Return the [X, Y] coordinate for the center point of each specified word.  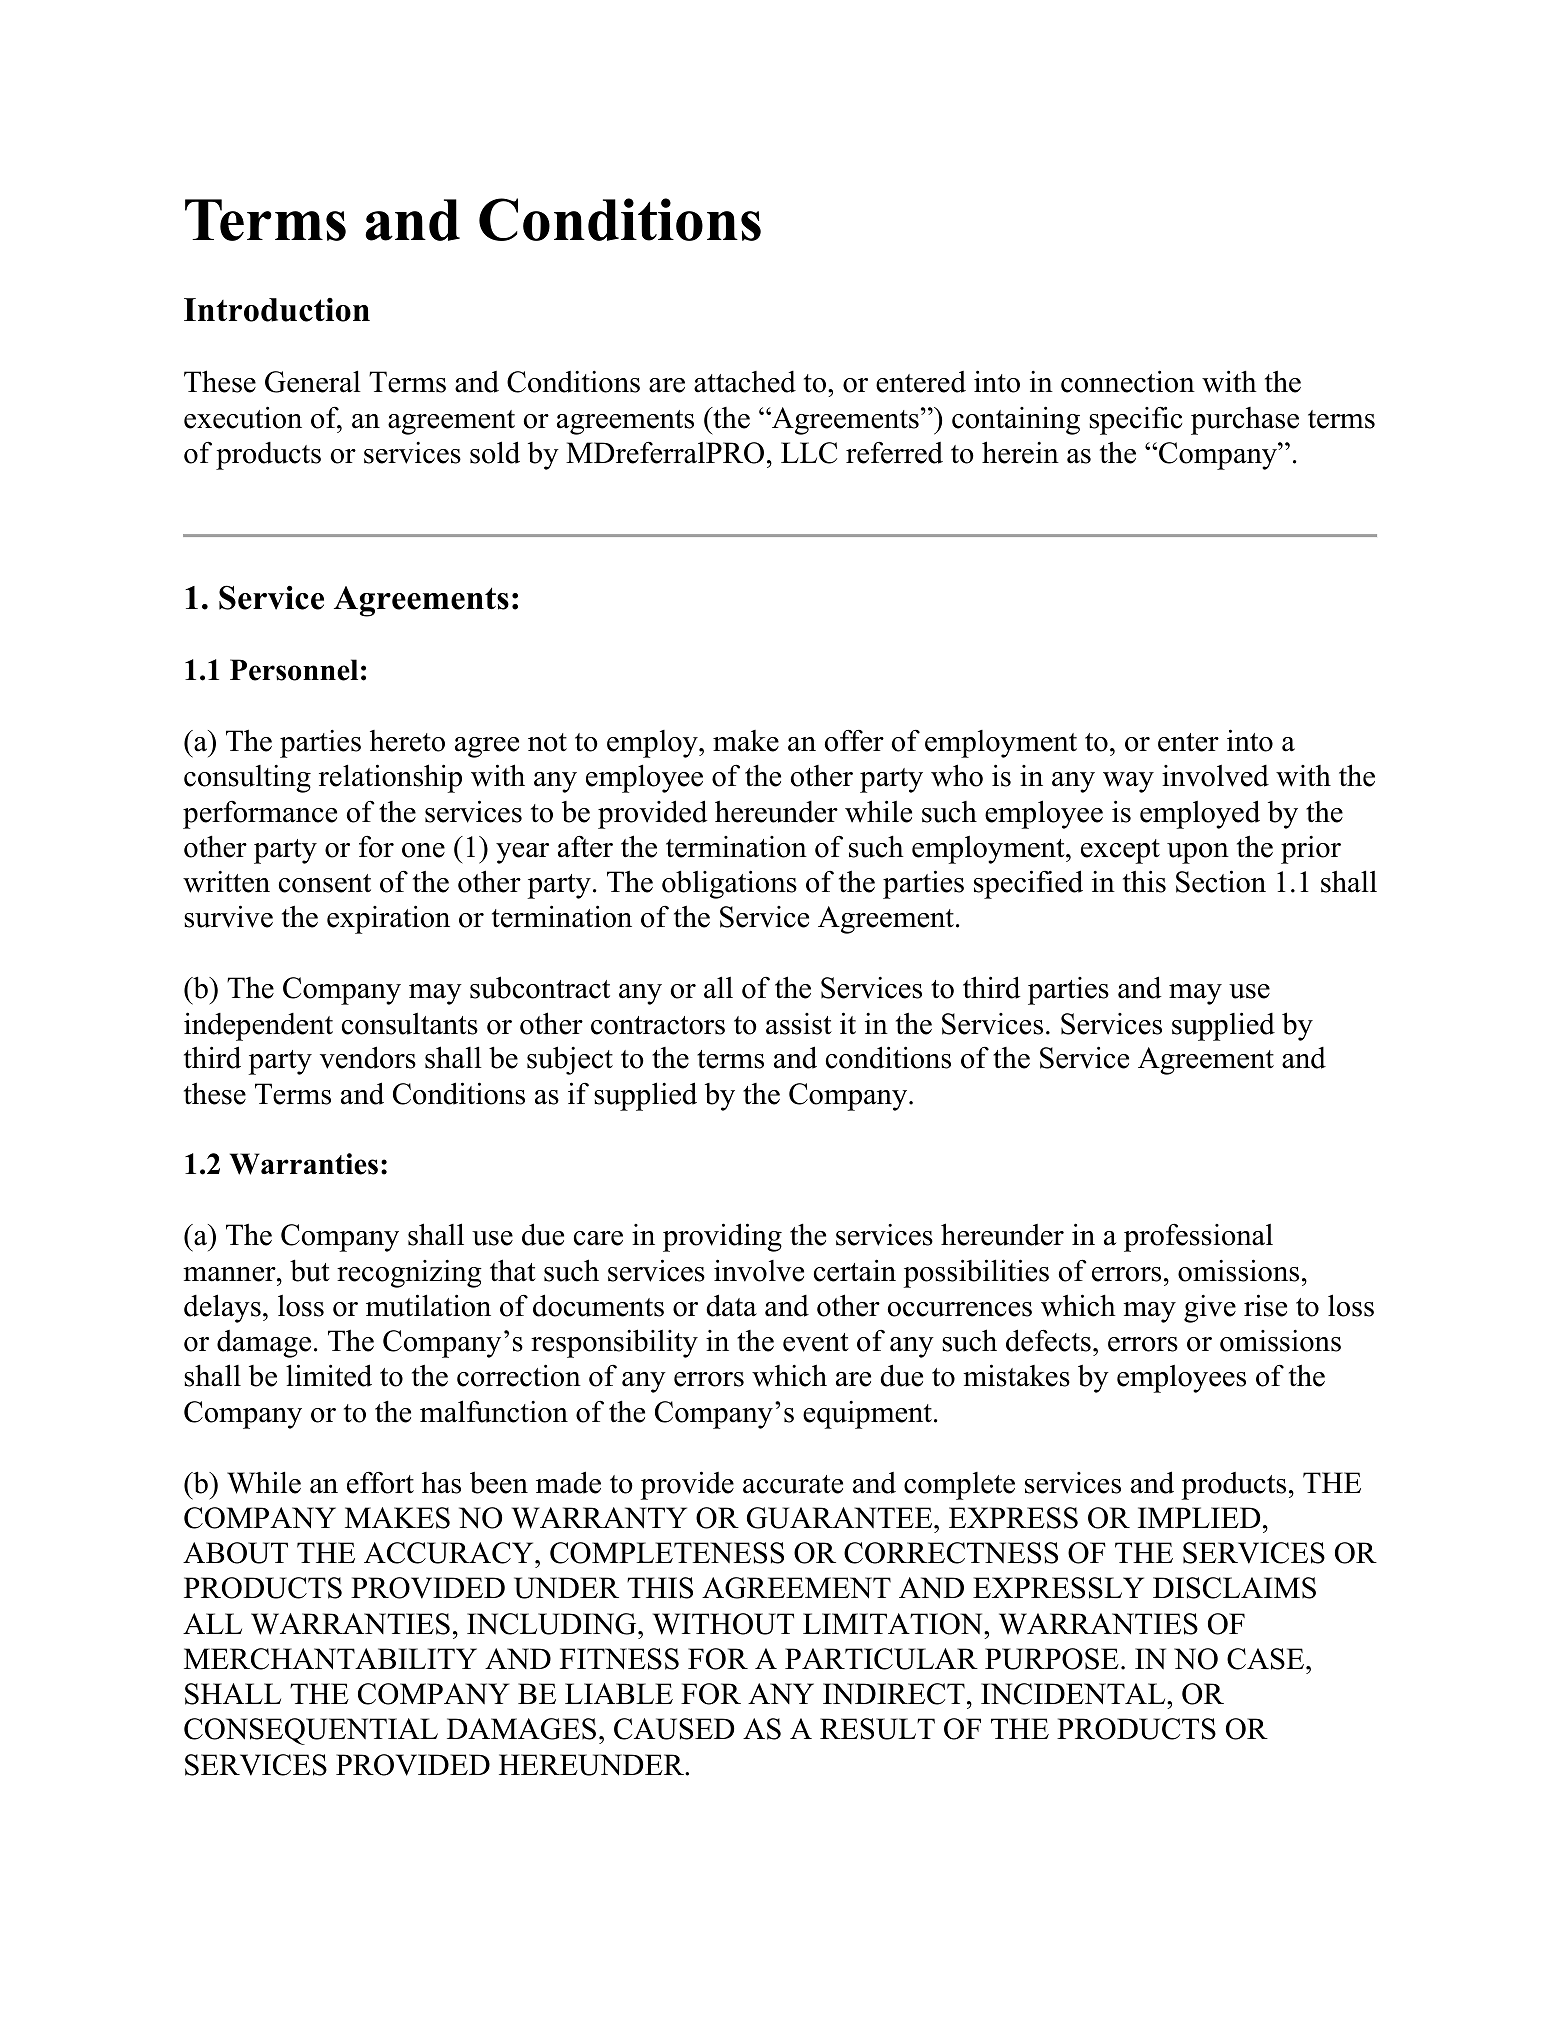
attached [745, 382]
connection [1128, 381]
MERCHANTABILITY [330, 1659]
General [313, 381]
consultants [410, 1024]
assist [799, 1024]
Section [1221, 881]
